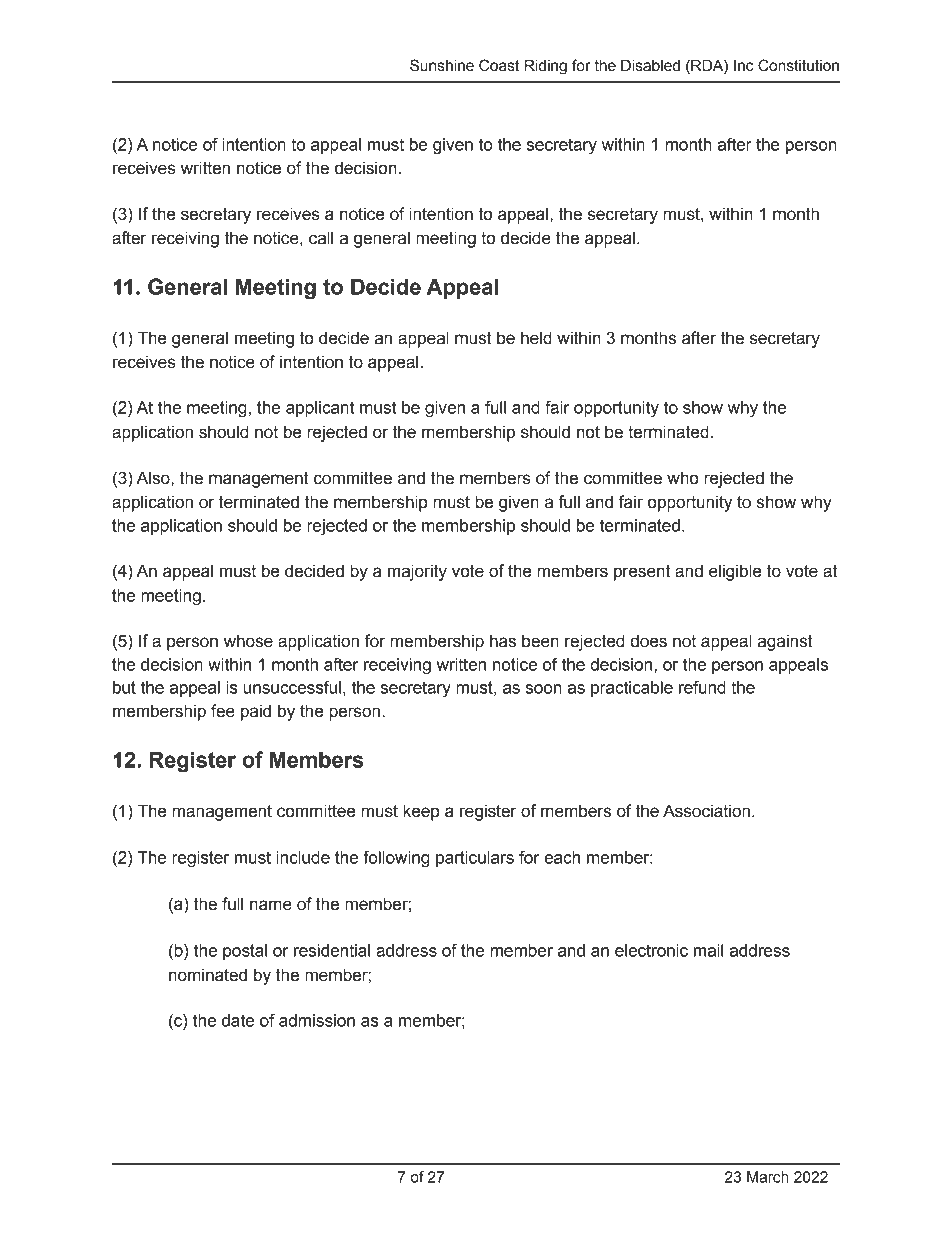  I want to click on applicant, so click(320, 409).
